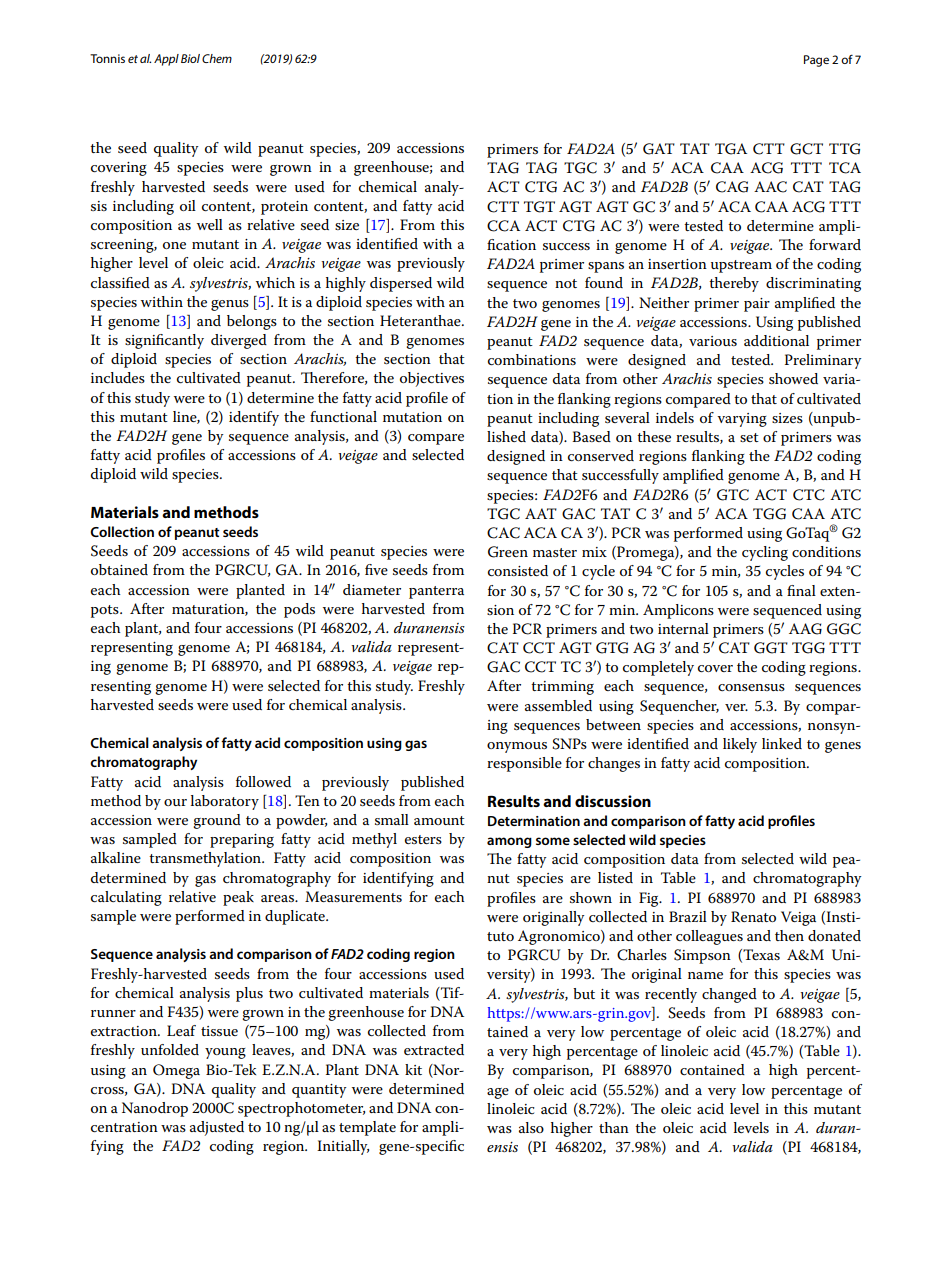 This image has height=1265, width=952. Describe the element at coordinates (106, 611) in the image. I see `pots` at that location.
